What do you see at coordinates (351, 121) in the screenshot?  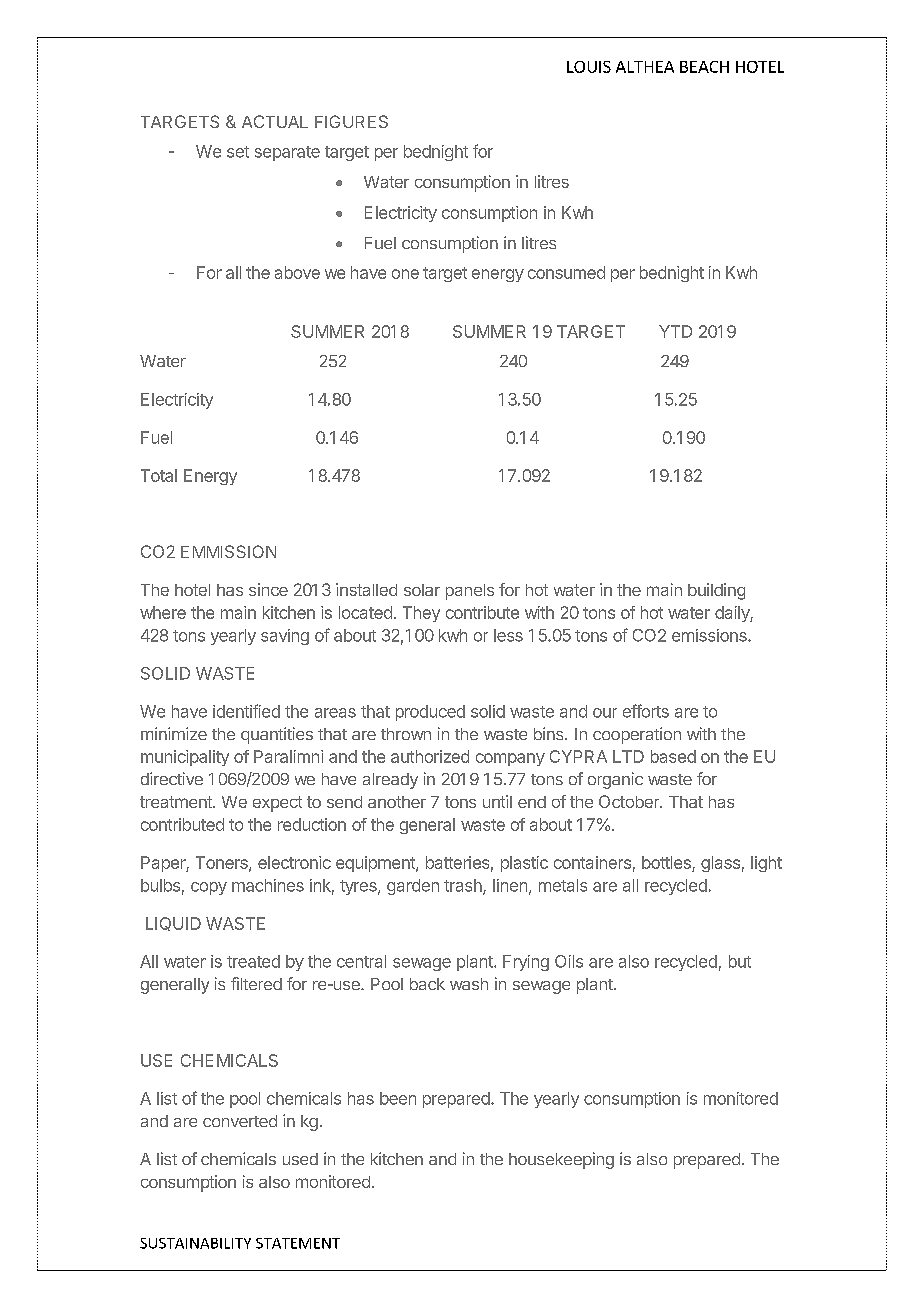 I see `FIGURES` at bounding box center [351, 121].
